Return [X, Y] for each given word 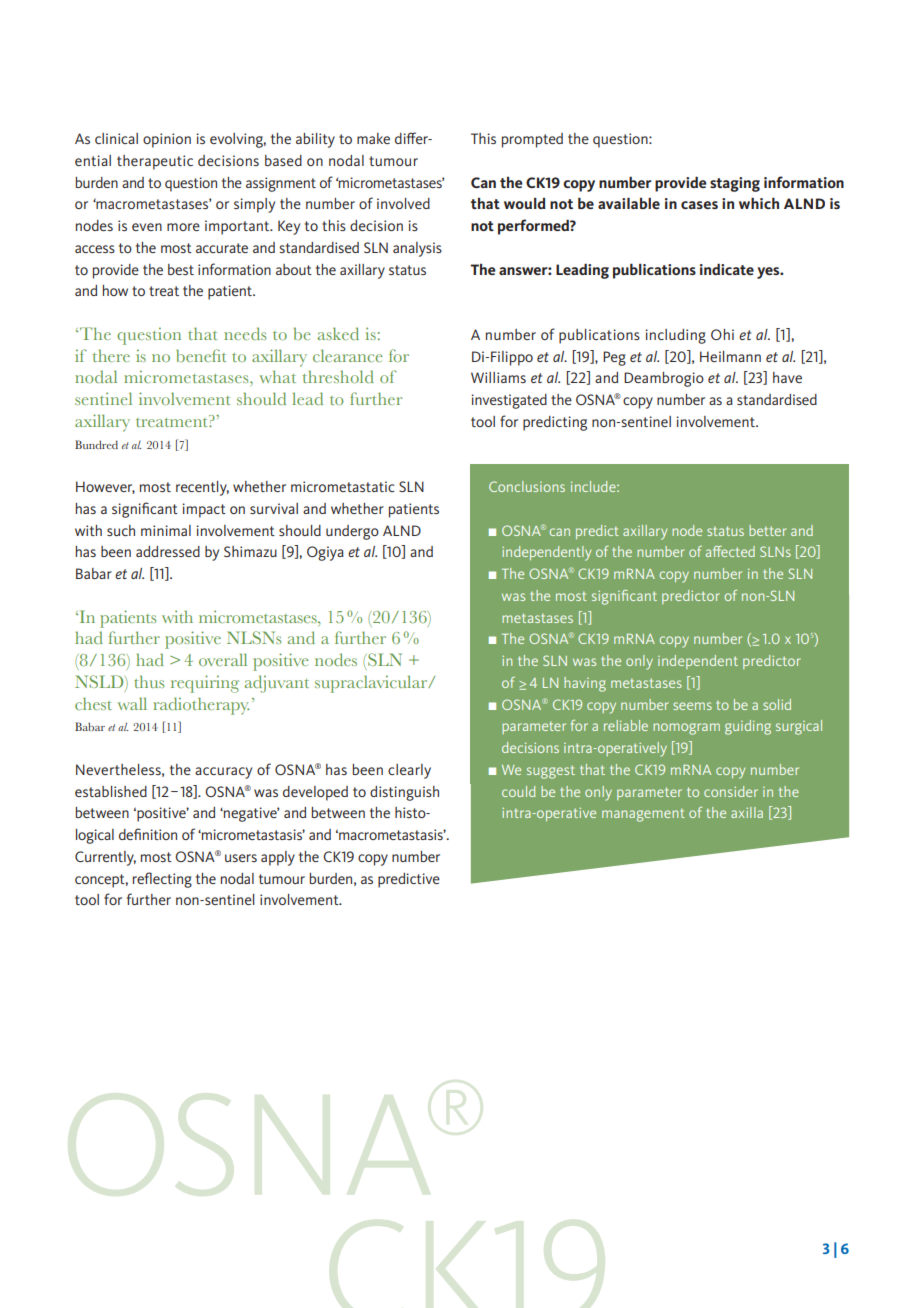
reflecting [162, 880]
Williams [498, 377]
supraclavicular [372, 684]
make [373, 138]
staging [735, 184]
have [787, 377]
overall [223, 659]
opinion [167, 140]
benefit [201, 355]
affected [730, 551]
